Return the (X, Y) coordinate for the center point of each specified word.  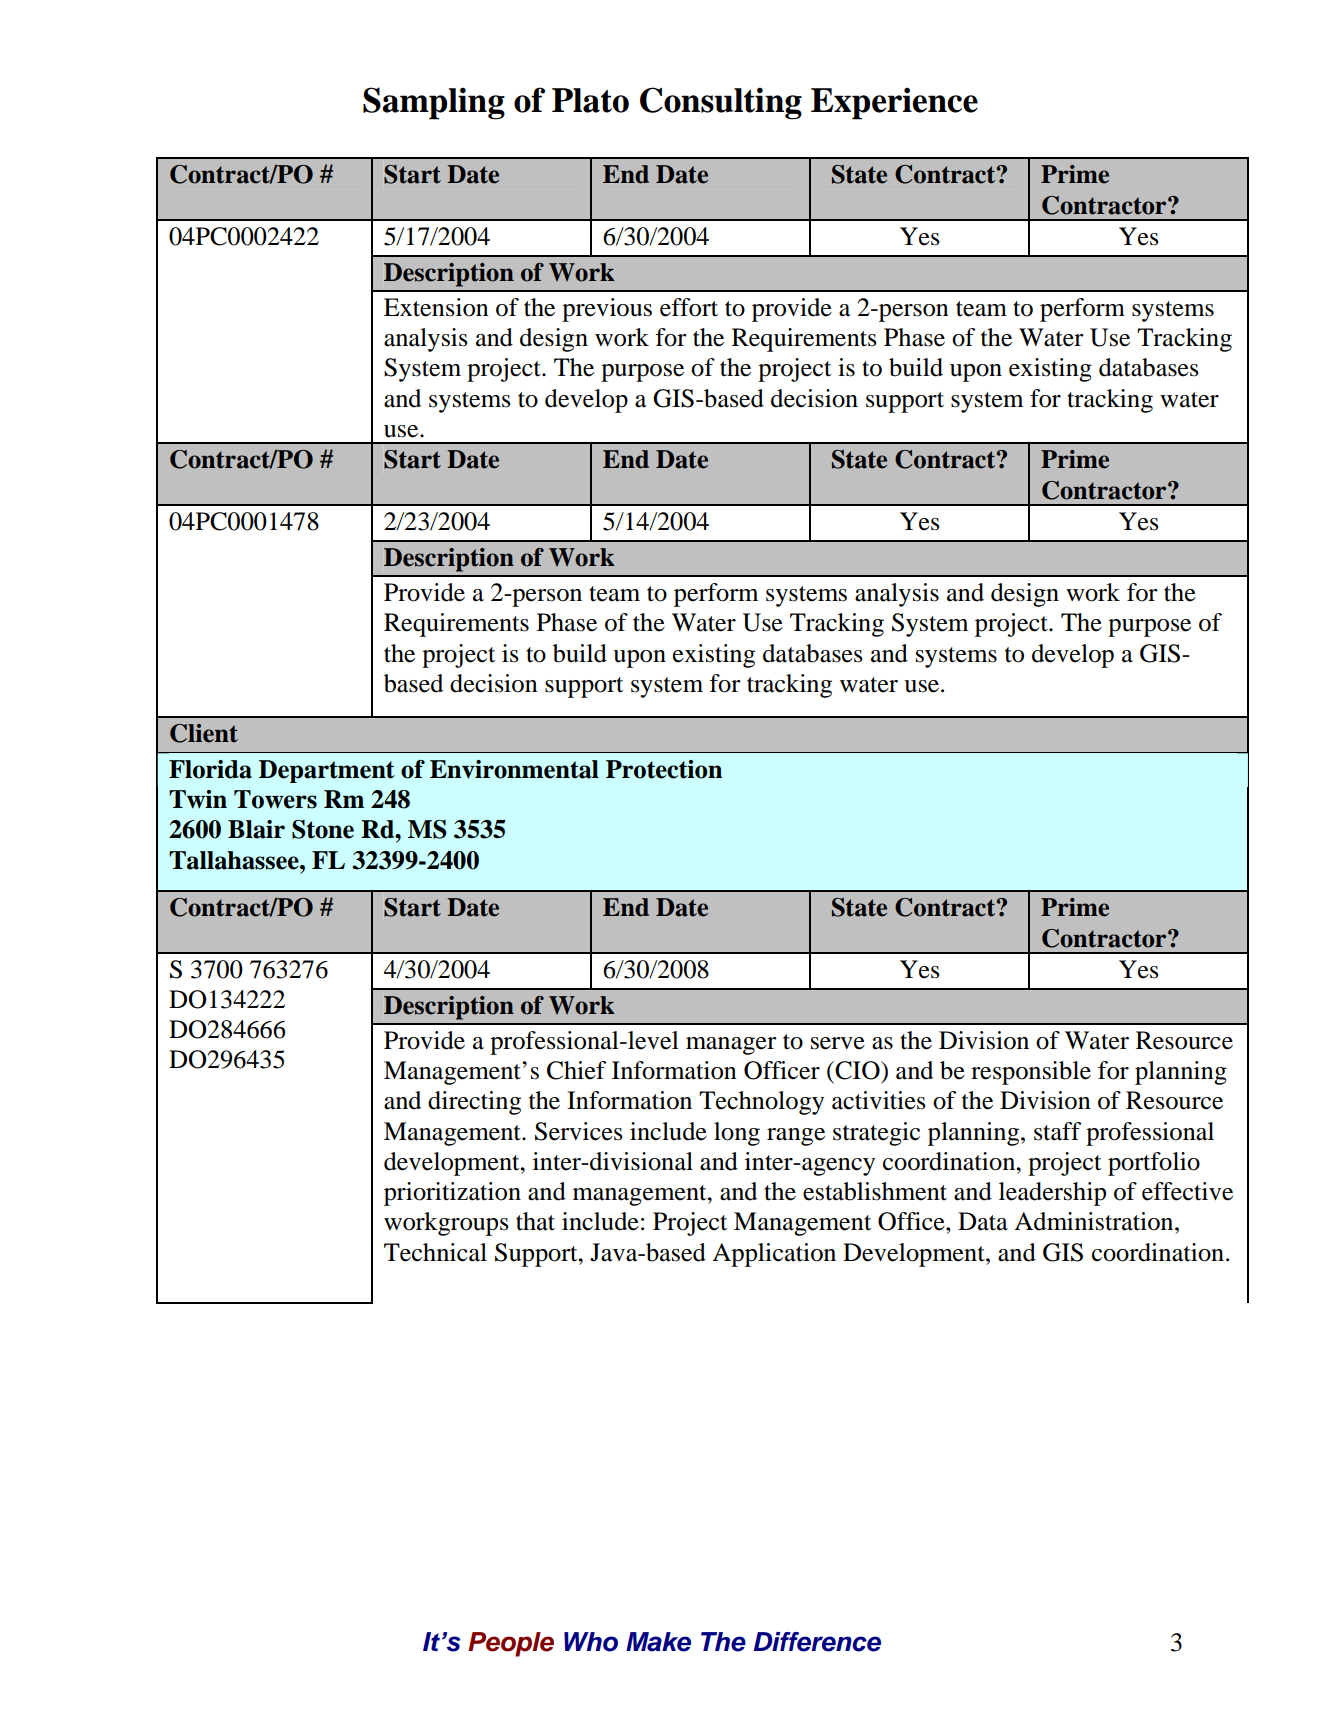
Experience (894, 103)
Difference (817, 1642)
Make (658, 1642)
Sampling (434, 103)
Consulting (721, 103)
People (511, 1644)
